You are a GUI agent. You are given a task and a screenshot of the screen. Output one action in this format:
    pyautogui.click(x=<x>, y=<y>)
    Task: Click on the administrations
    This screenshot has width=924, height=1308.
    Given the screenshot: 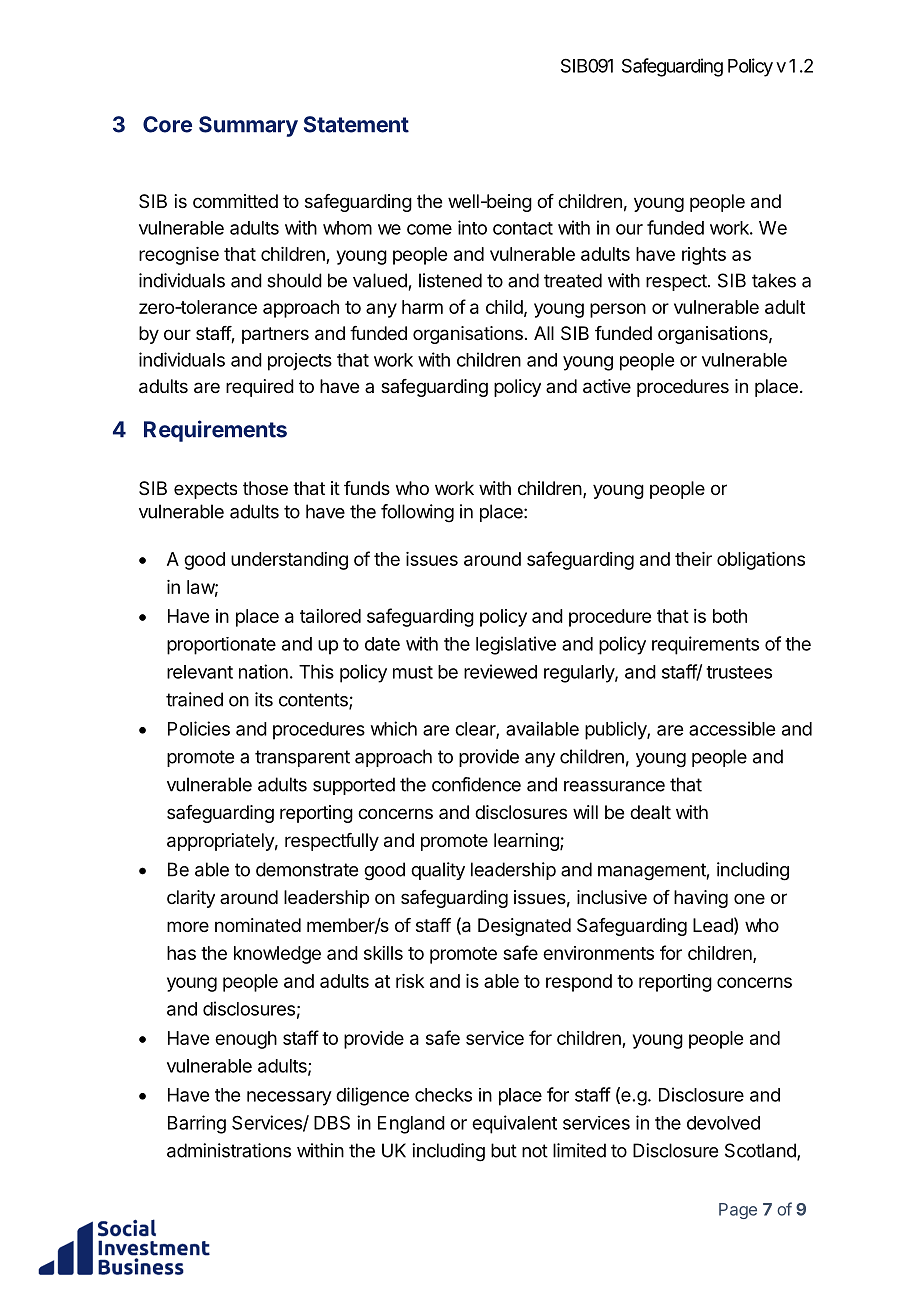 What is the action you would take?
    pyautogui.click(x=229, y=1150)
